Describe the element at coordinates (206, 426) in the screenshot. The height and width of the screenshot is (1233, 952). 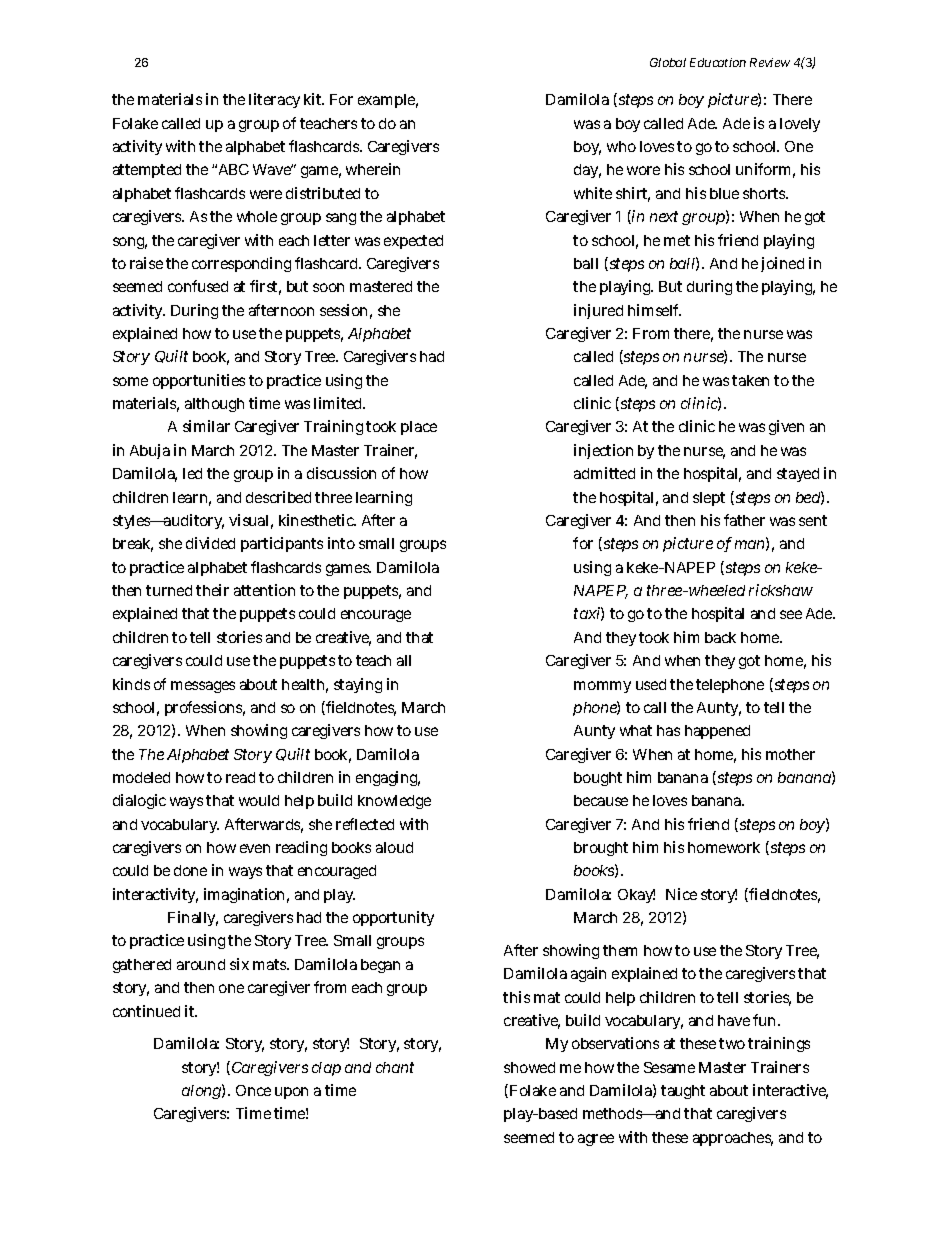
I see `similar` at that location.
